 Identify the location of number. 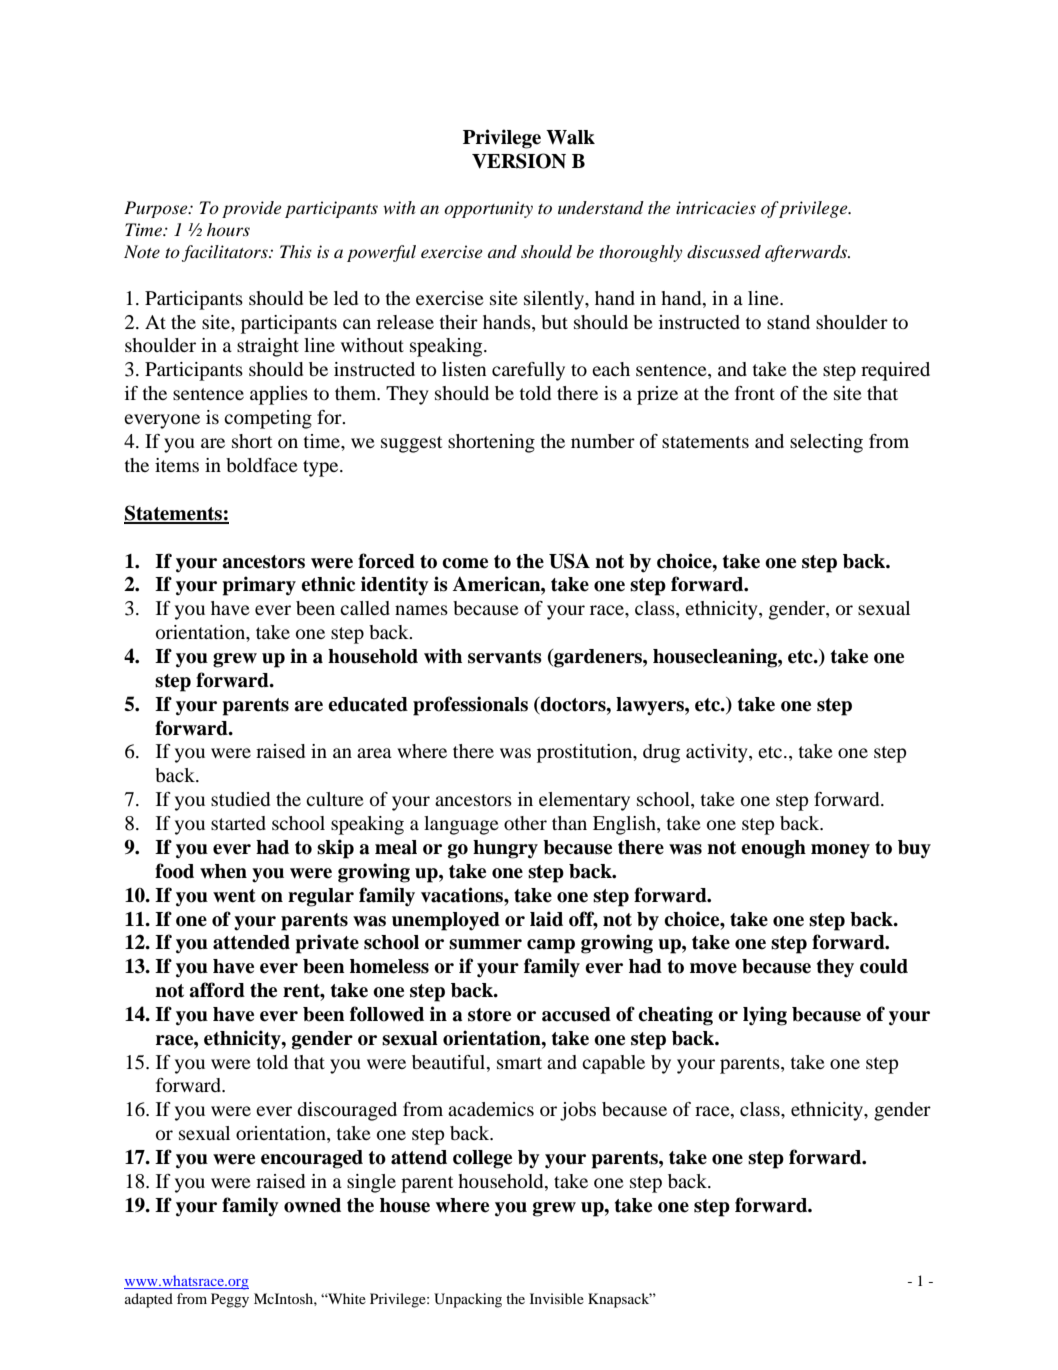
(603, 441).
